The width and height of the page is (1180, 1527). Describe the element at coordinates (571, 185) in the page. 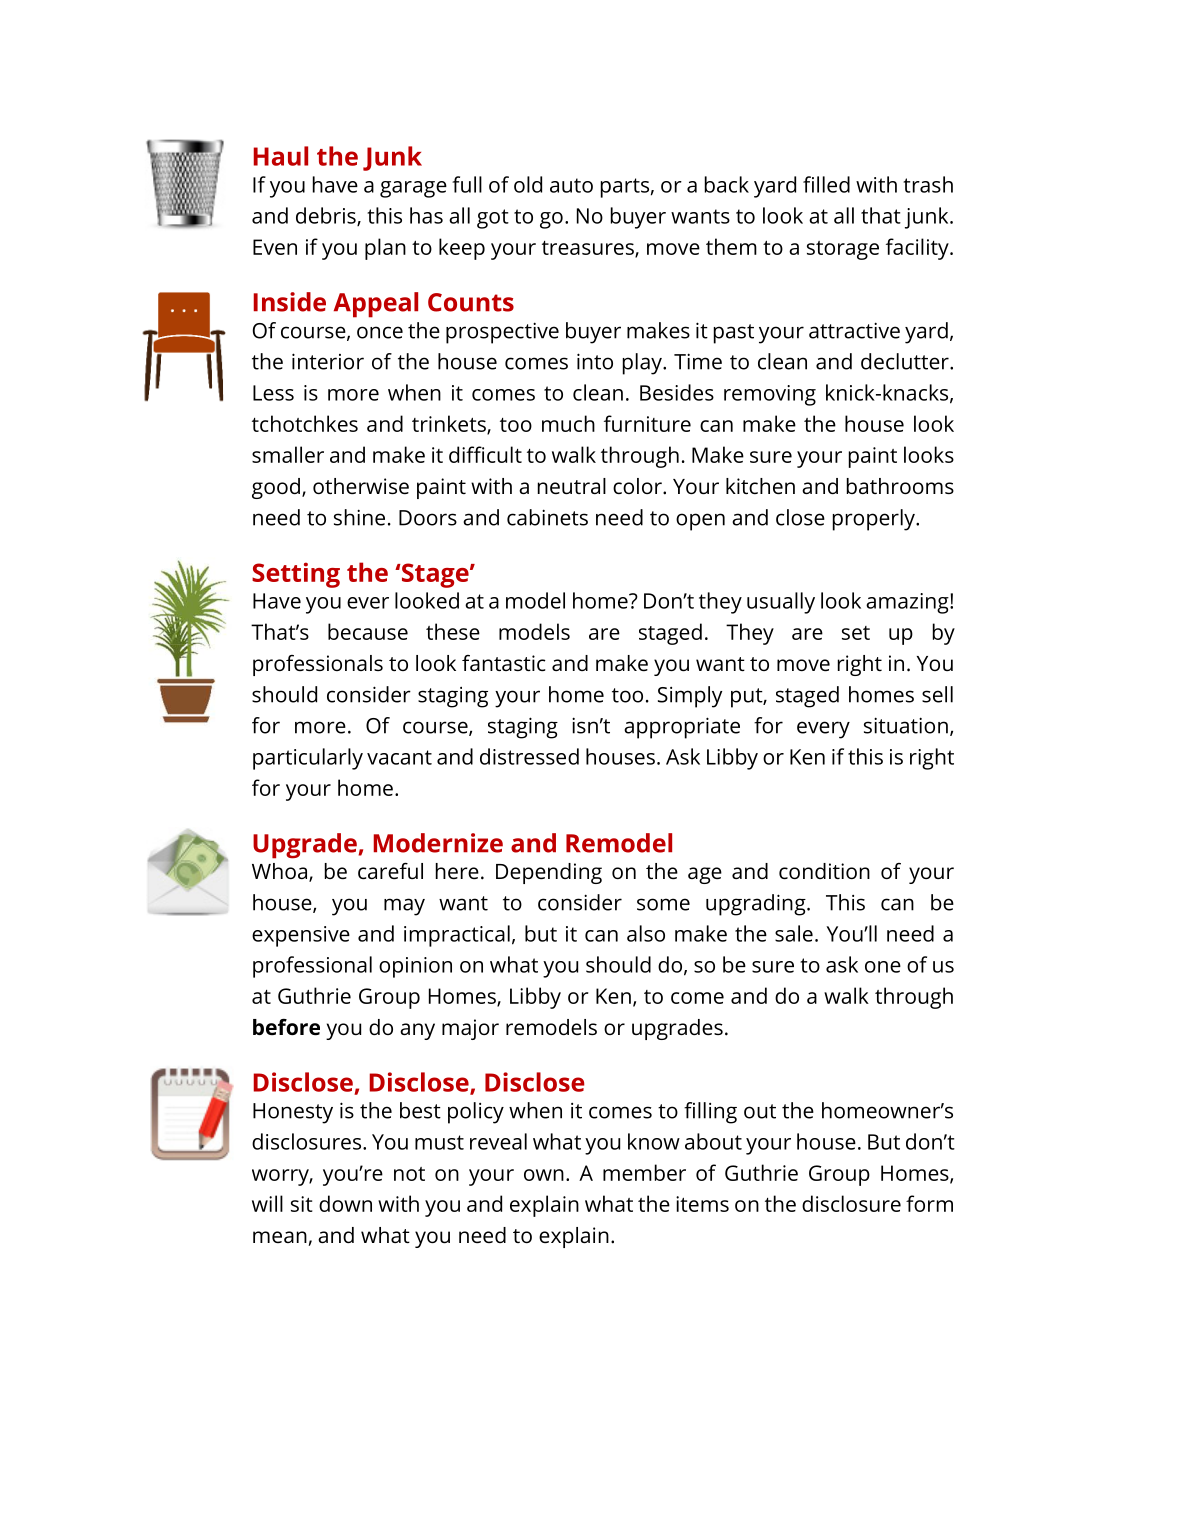

I see `auto` at that location.
